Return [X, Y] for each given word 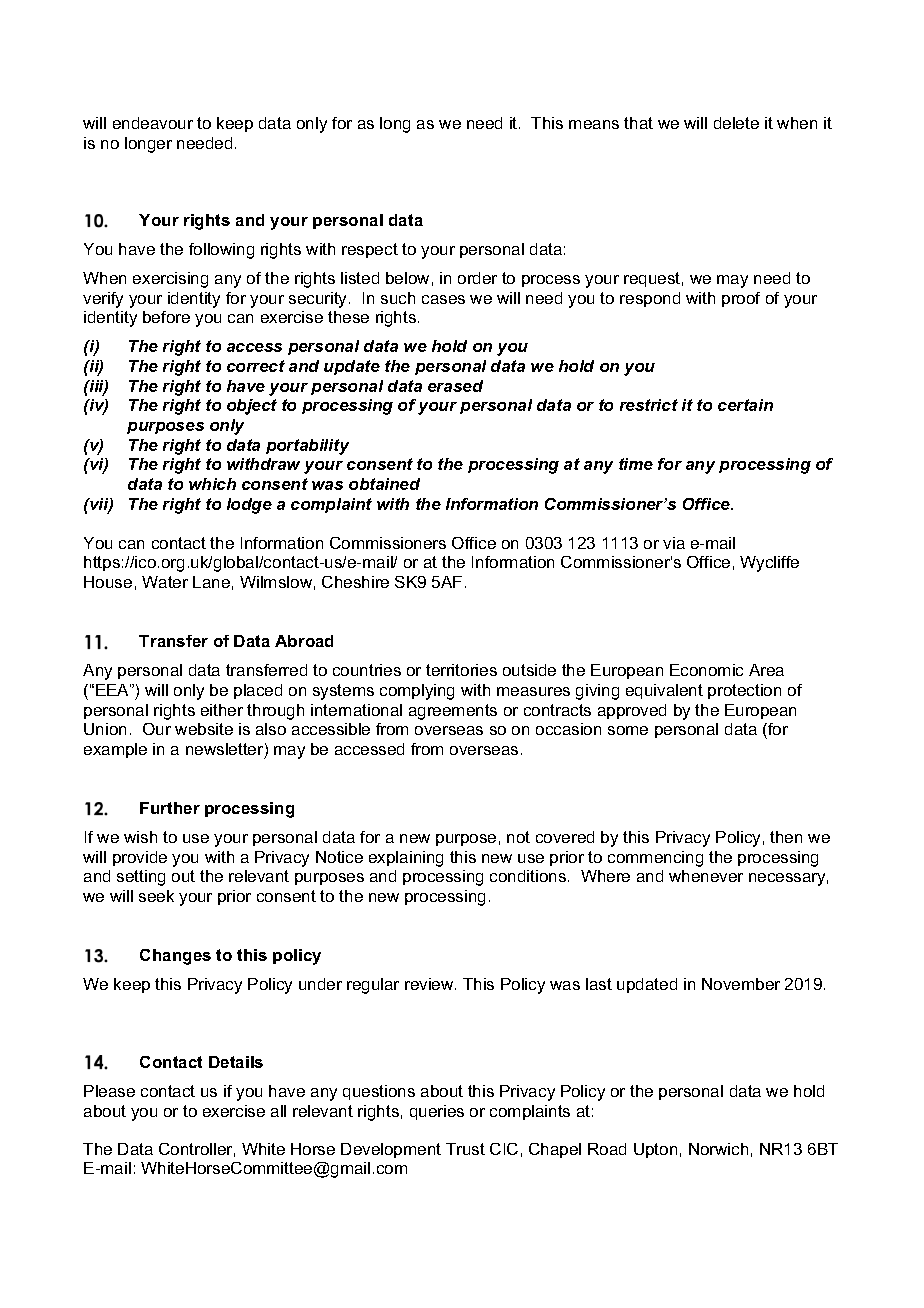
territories [461, 670]
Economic [706, 670]
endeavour [153, 123]
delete [736, 123]
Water [165, 582]
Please [109, 1091]
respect [370, 250]
